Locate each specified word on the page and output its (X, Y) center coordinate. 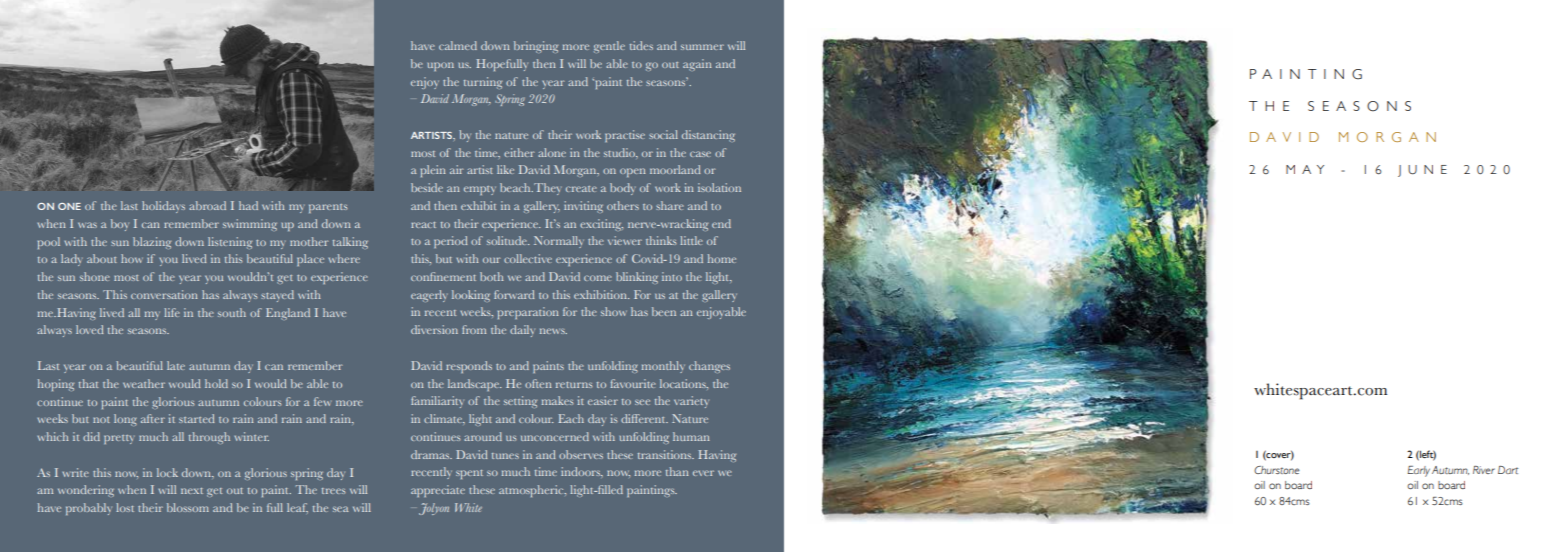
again (697, 65)
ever (703, 473)
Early (1419, 471)
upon (440, 66)
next (192, 491)
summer (702, 47)
